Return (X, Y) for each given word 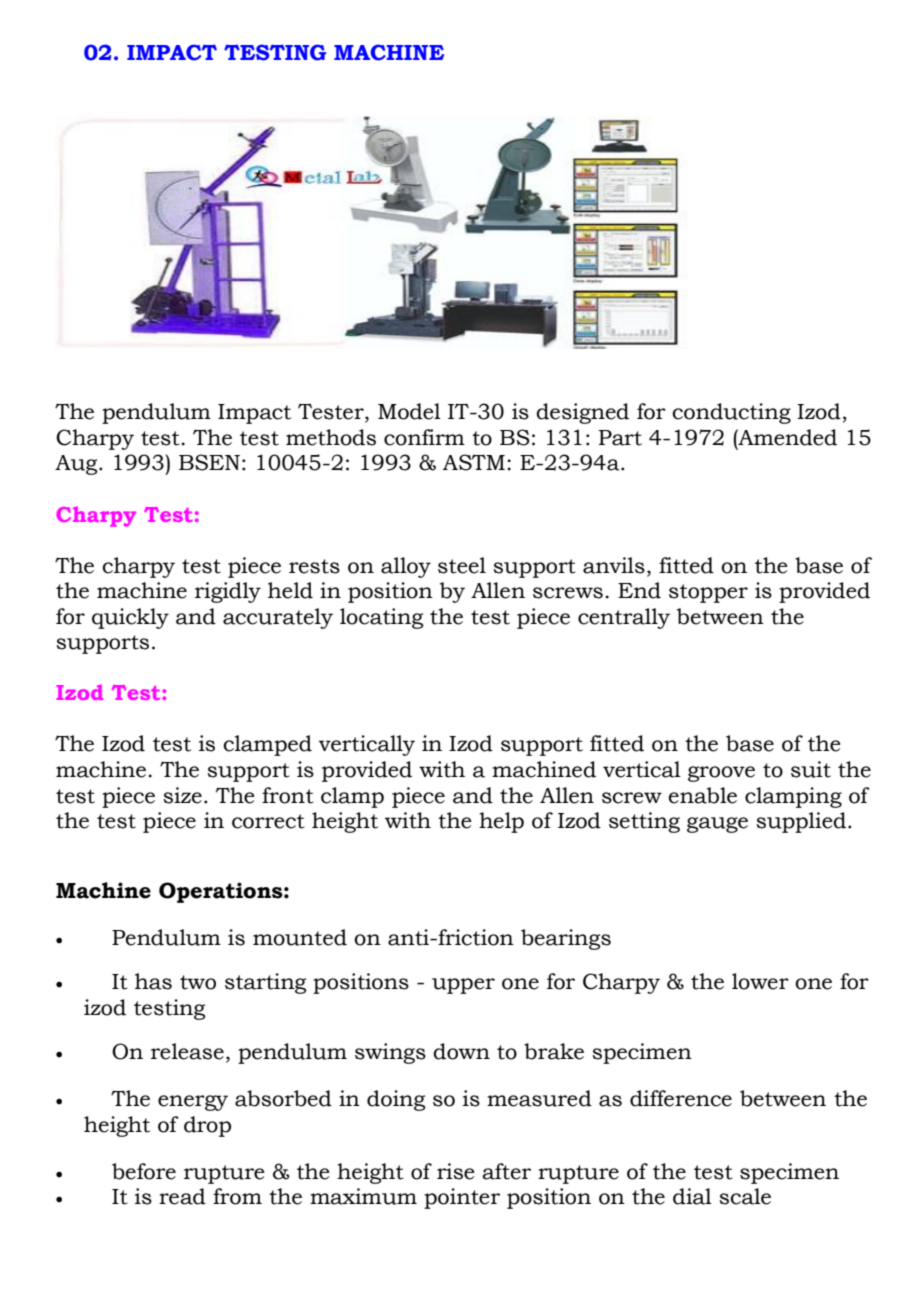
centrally (624, 618)
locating (382, 618)
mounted (300, 937)
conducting (731, 413)
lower (760, 981)
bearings (566, 939)
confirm (424, 437)
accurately (278, 618)
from (237, 1196)
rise (456, 1171)
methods (331, 437)
